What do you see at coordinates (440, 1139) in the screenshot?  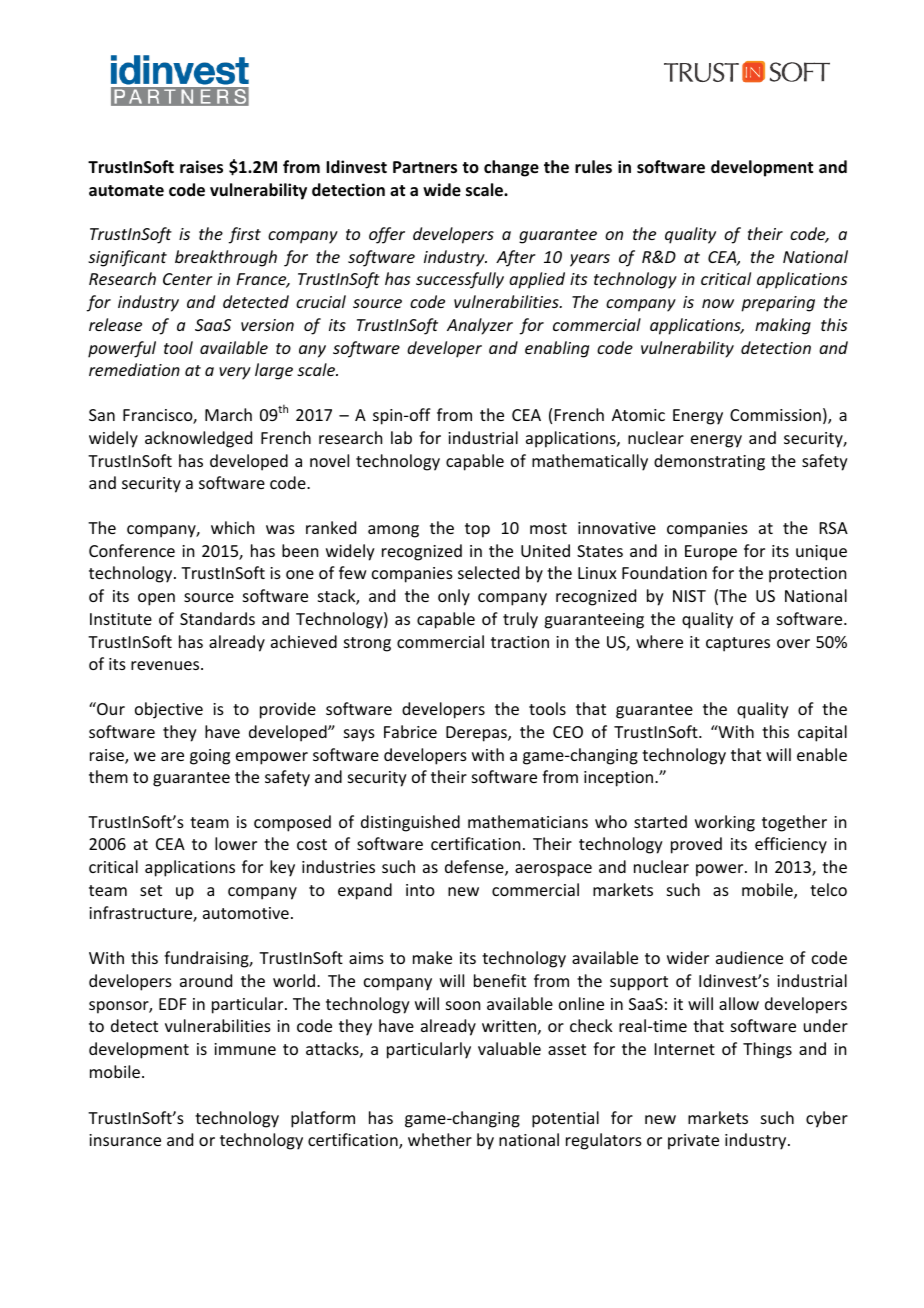 I see `whether` at bounding box center [440, 1139].
